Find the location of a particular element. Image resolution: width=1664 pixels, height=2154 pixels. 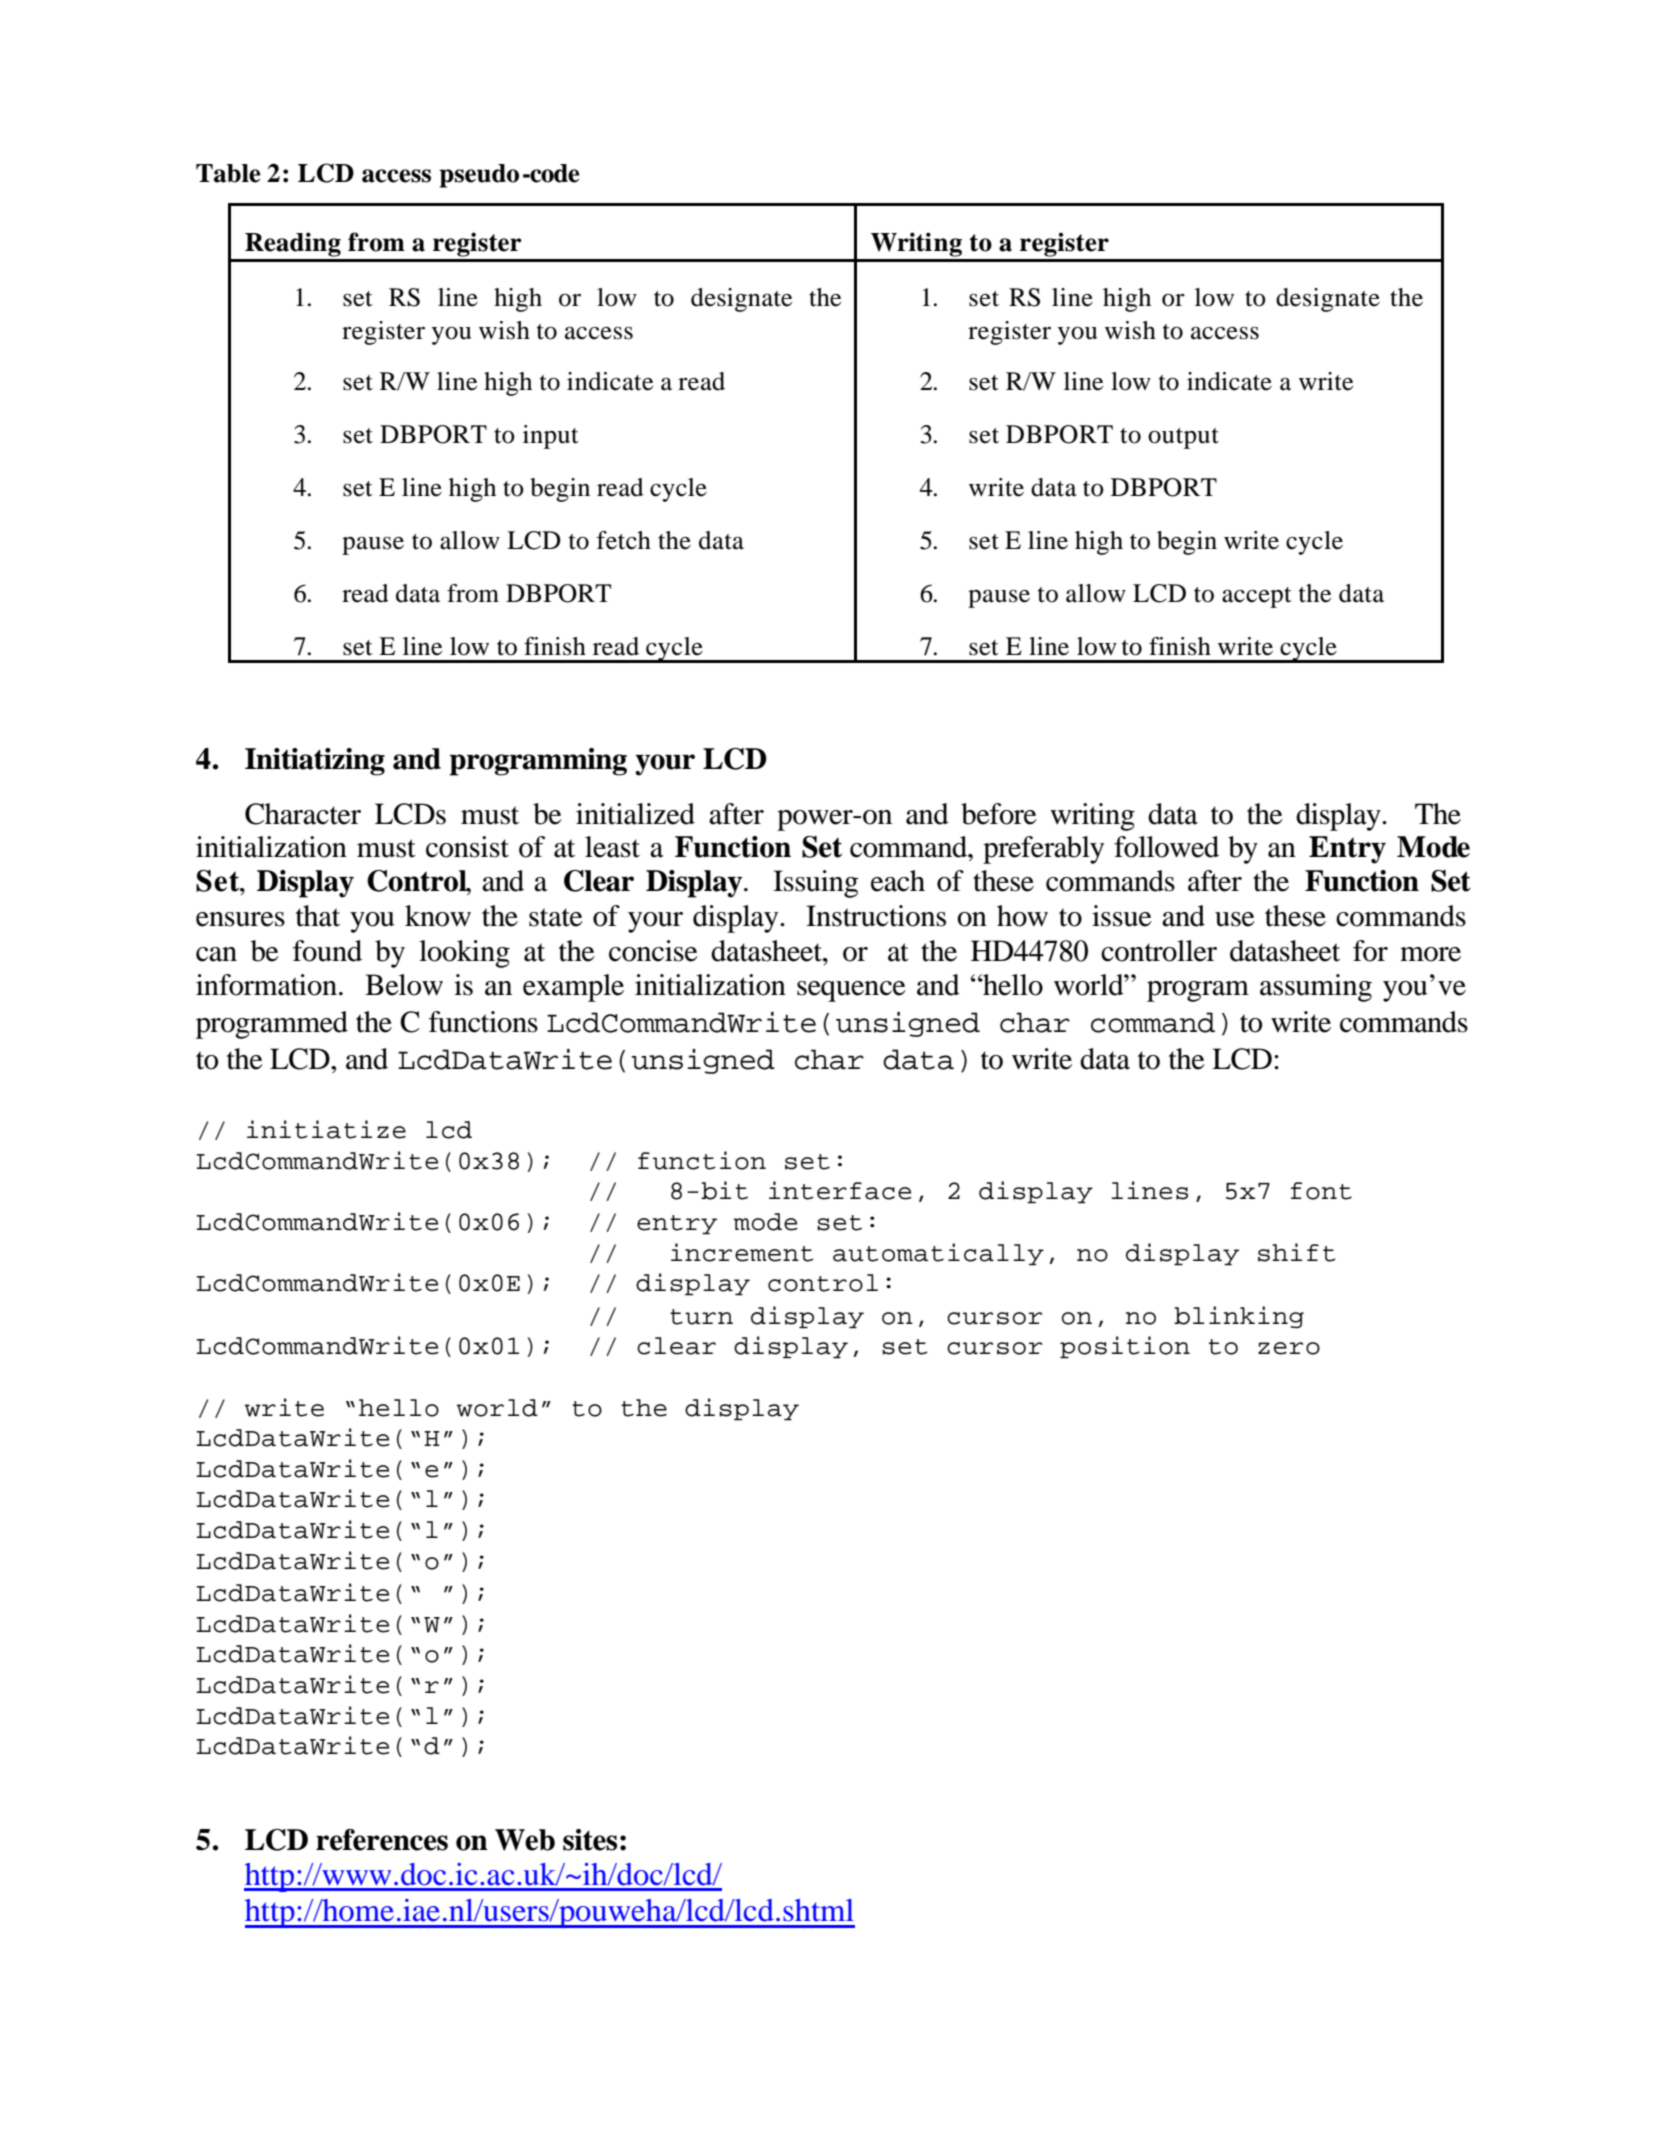

before is located at coordinates (999, 814).
